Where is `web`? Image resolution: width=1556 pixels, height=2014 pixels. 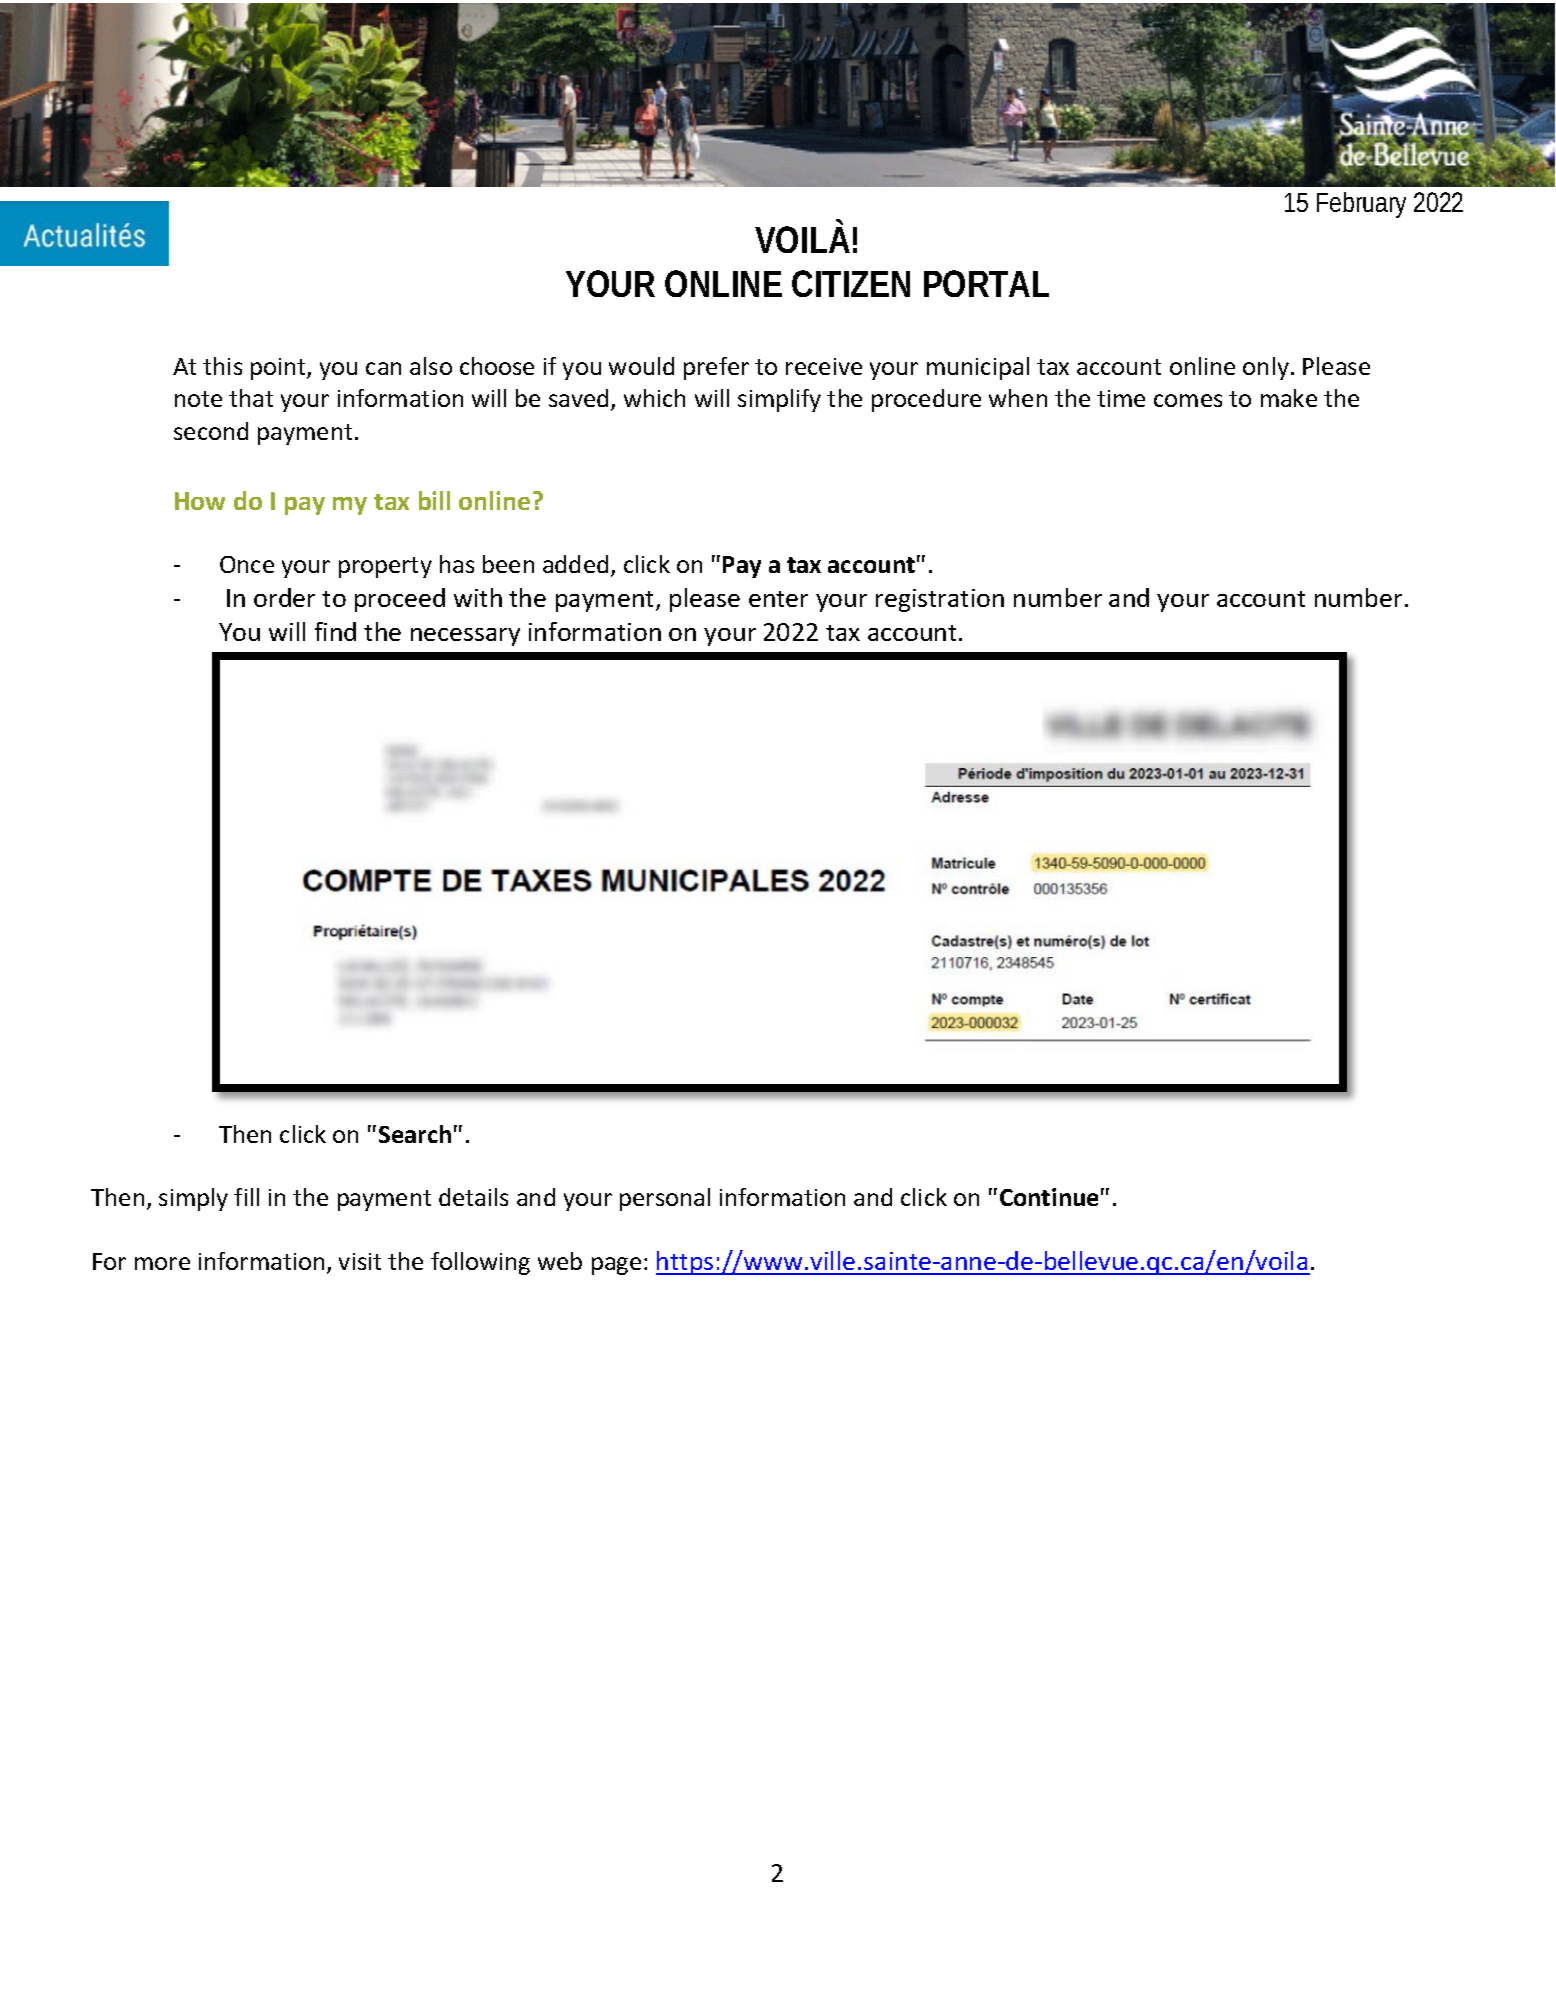
web is located at coordinates (560, 1261).
